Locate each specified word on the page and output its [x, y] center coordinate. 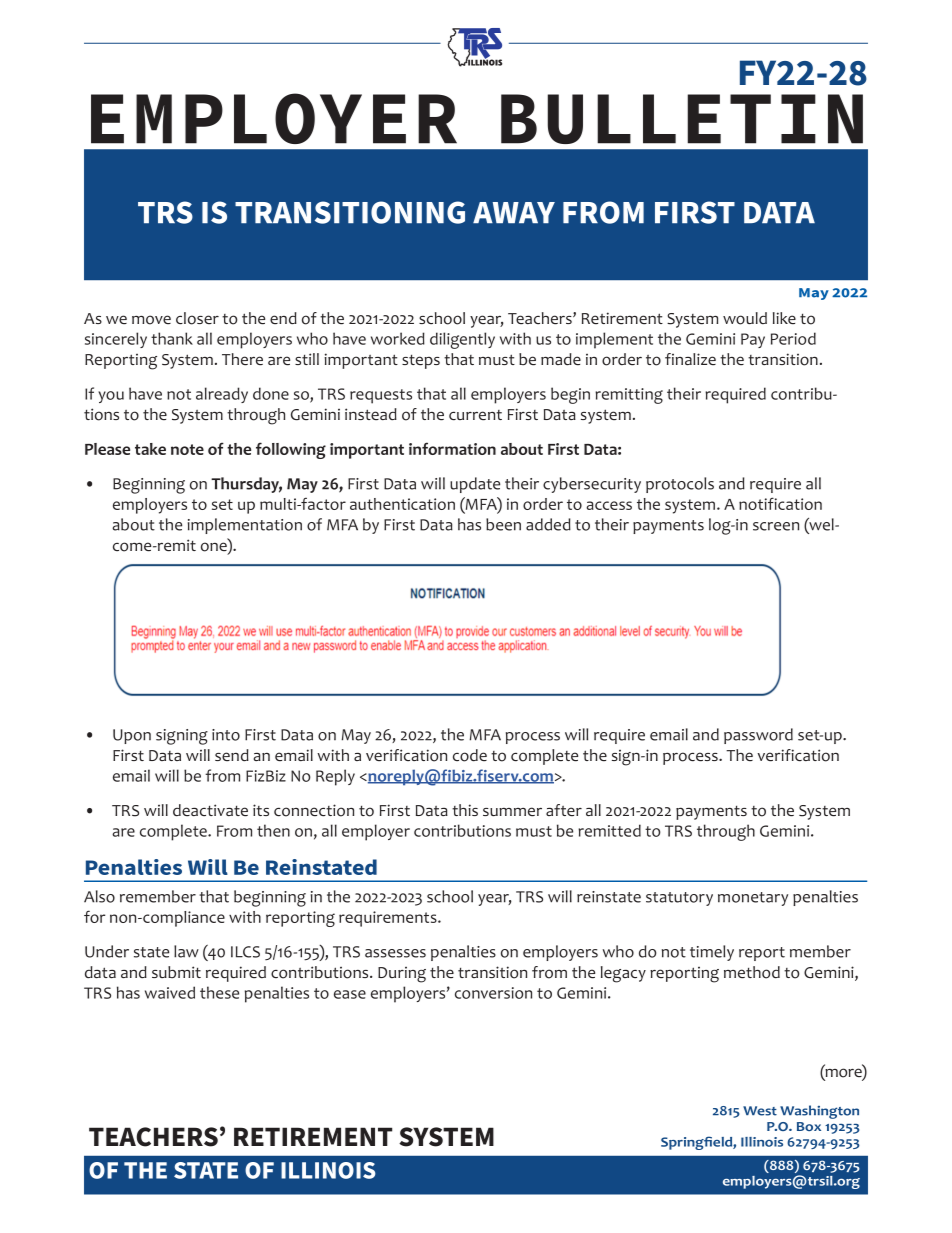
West [760, 1111]
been [503, 524]
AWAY [514, 212]
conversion [493, 993]
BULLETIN [682, 119]
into [226, 735]
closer [197, 318]
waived [170, 992]
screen [776, 526]
